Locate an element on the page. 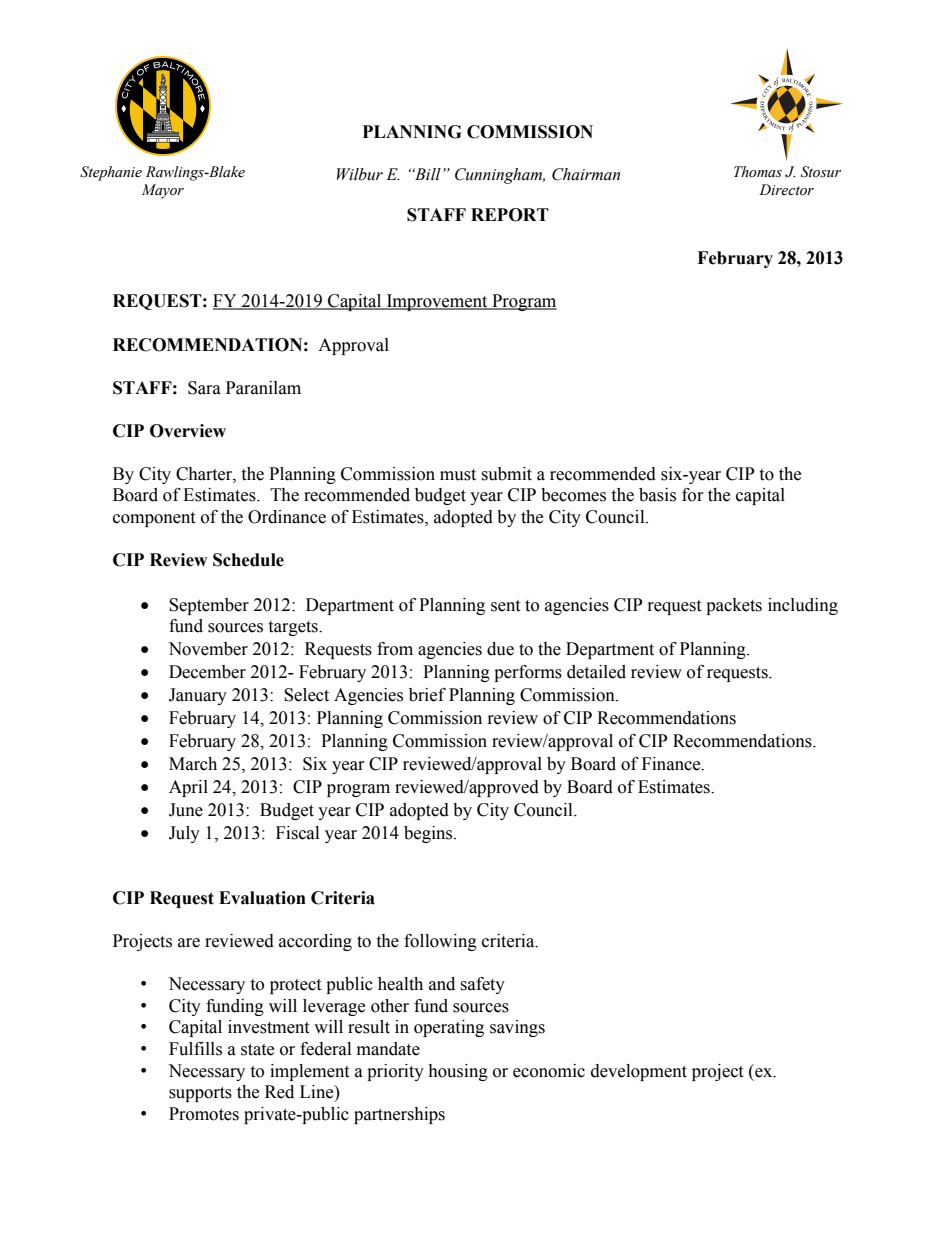  due is located at coordinates (500, 649).
